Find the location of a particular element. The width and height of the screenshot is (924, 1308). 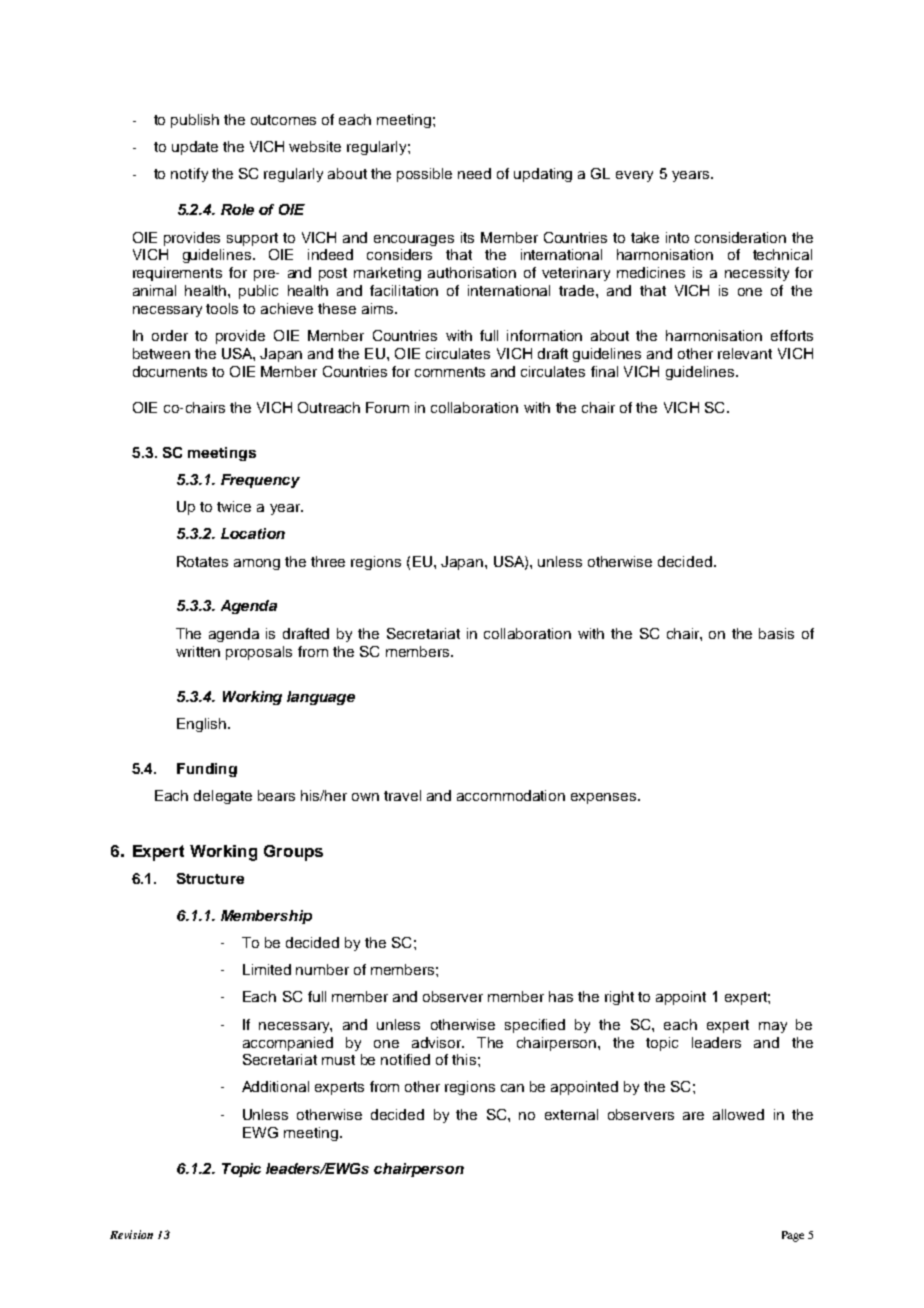

Revision is located at coordinates (131, 1234).
